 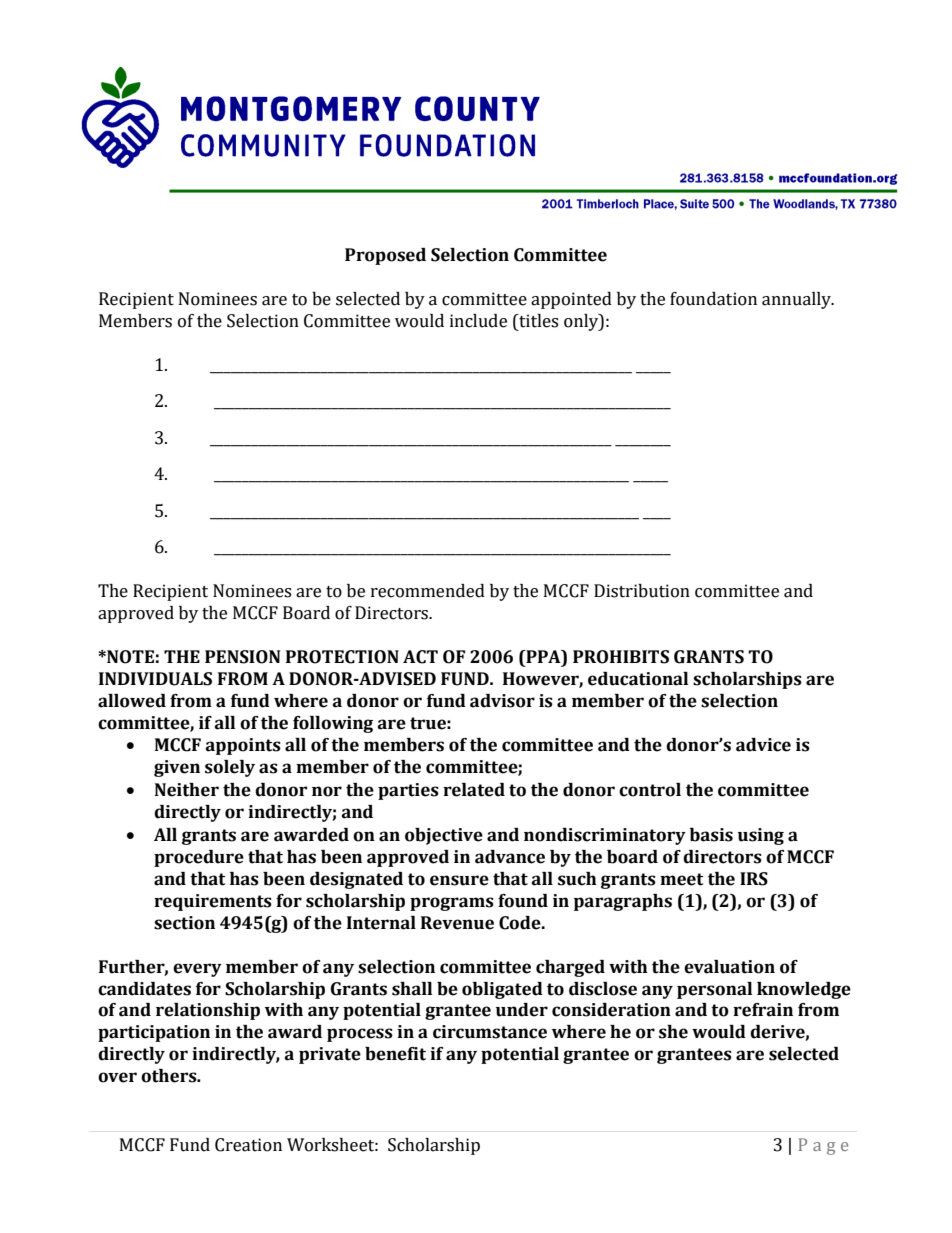 I want to click on advisor, so click(x=502, y=701).
